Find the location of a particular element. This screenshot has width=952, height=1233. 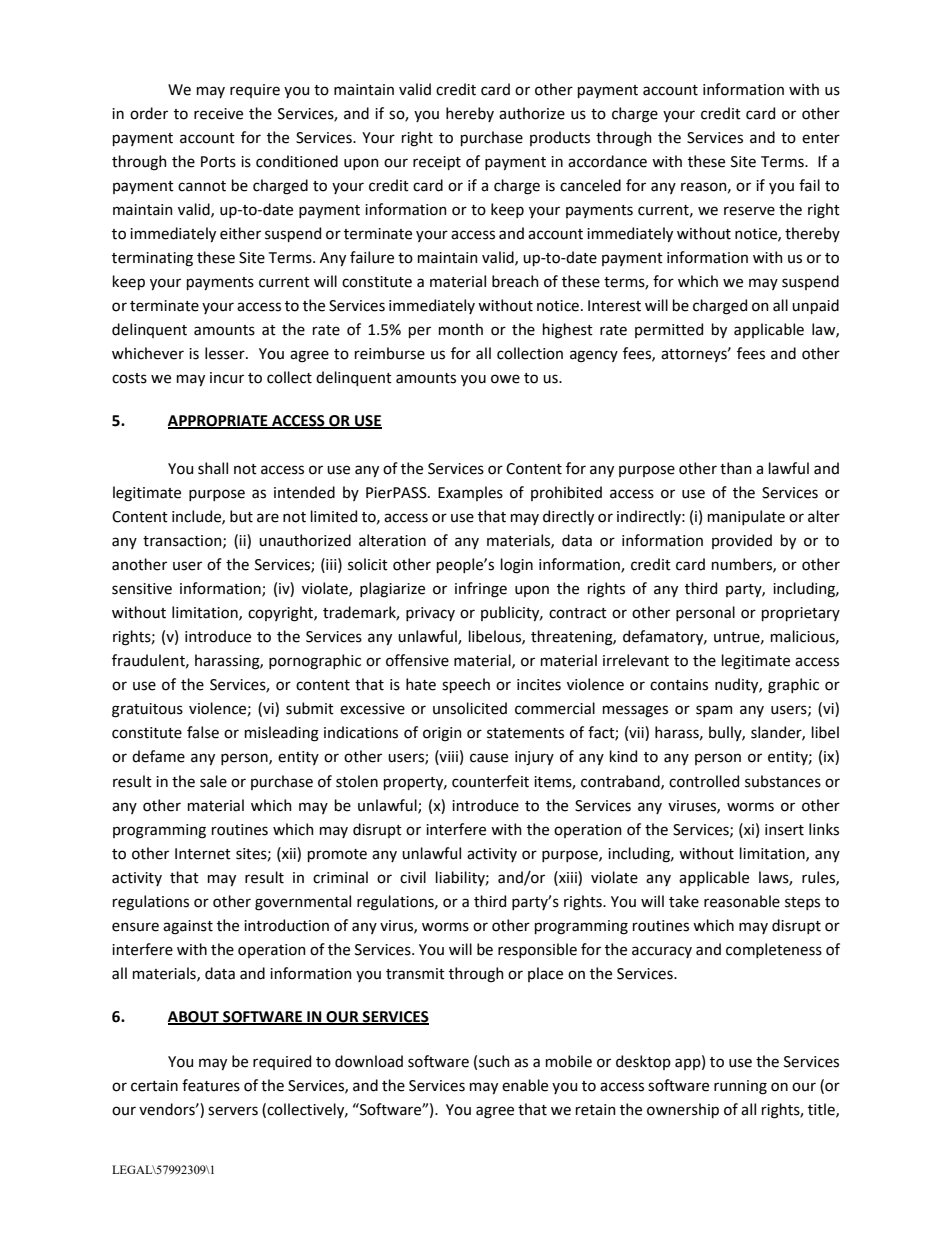

proprietary is located at coordinates (801, 614).
